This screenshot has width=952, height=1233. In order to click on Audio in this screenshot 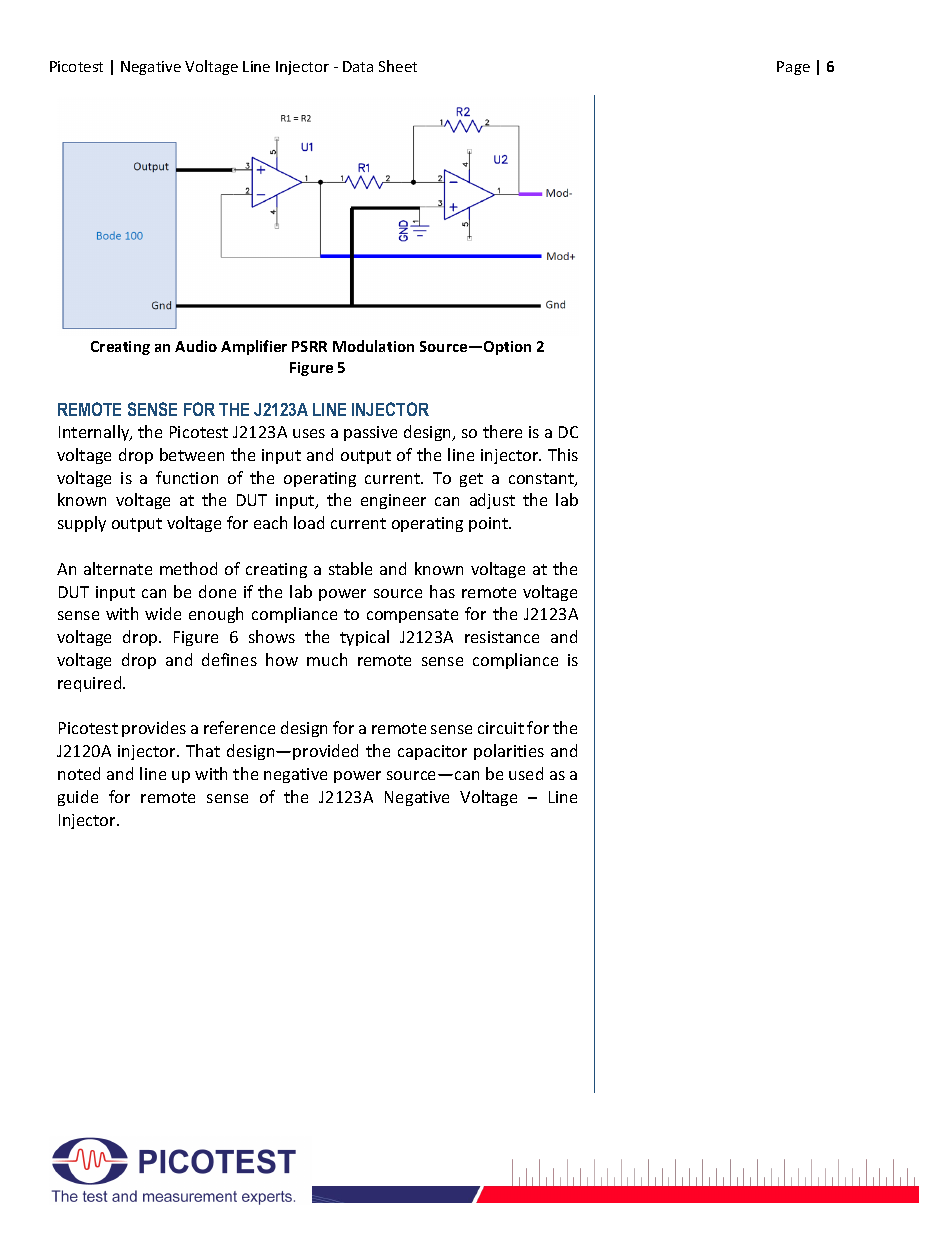, I will do `click(196, 346)`.
